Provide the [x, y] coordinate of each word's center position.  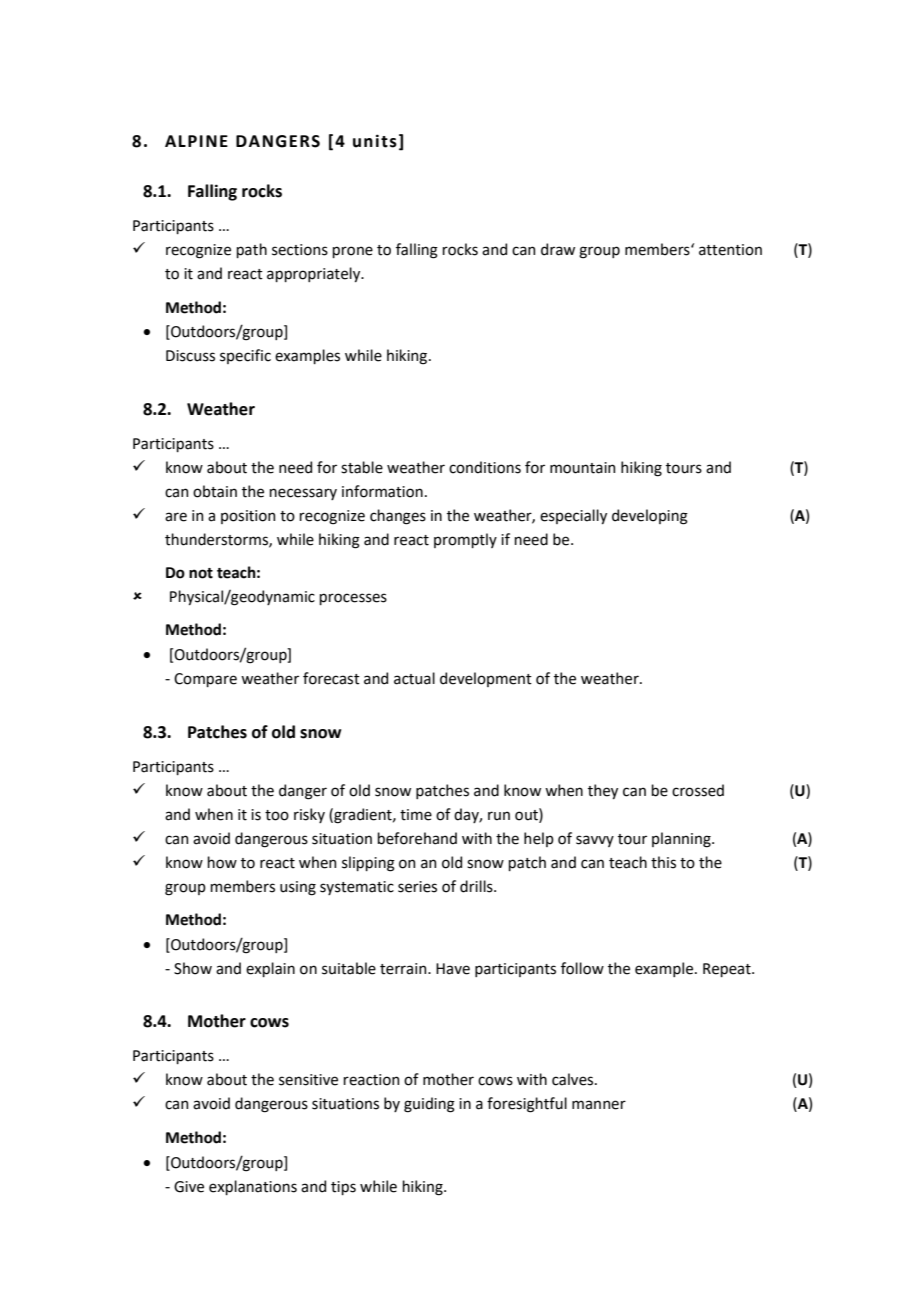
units [375, 141]
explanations [253, 1187]
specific [245, 356]
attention [730, 250]
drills [477, 886]
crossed [698, 790]
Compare [205, 680]
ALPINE [196, 141]
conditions [485, 467]
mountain [582, 468]
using [298, 888]
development [486, 679]
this [663, 862]
